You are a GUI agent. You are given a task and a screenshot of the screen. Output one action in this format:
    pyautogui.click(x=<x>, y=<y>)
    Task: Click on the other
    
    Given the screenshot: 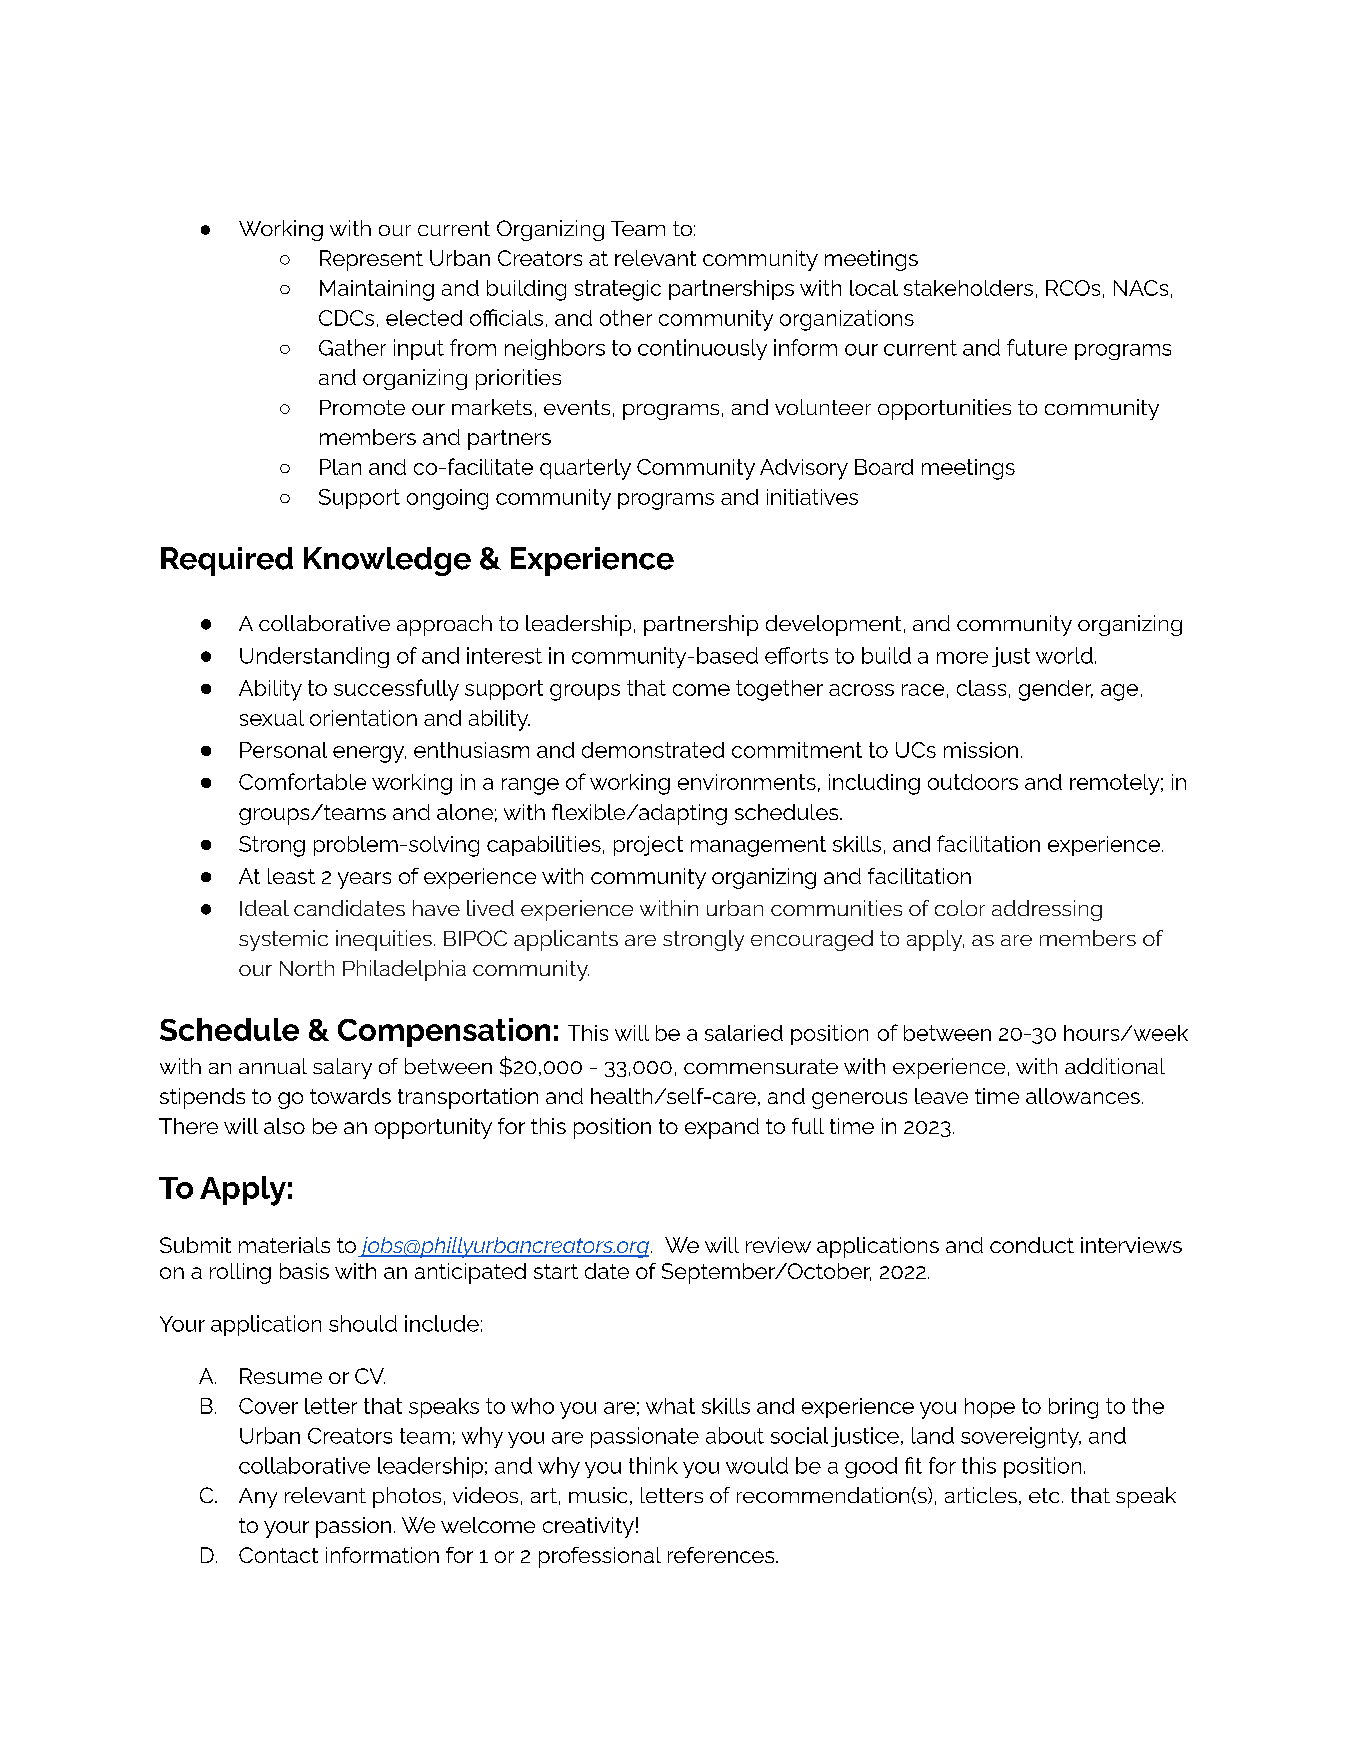 What is the action you would take?
    pyautogui.click(x=626, y=318)
